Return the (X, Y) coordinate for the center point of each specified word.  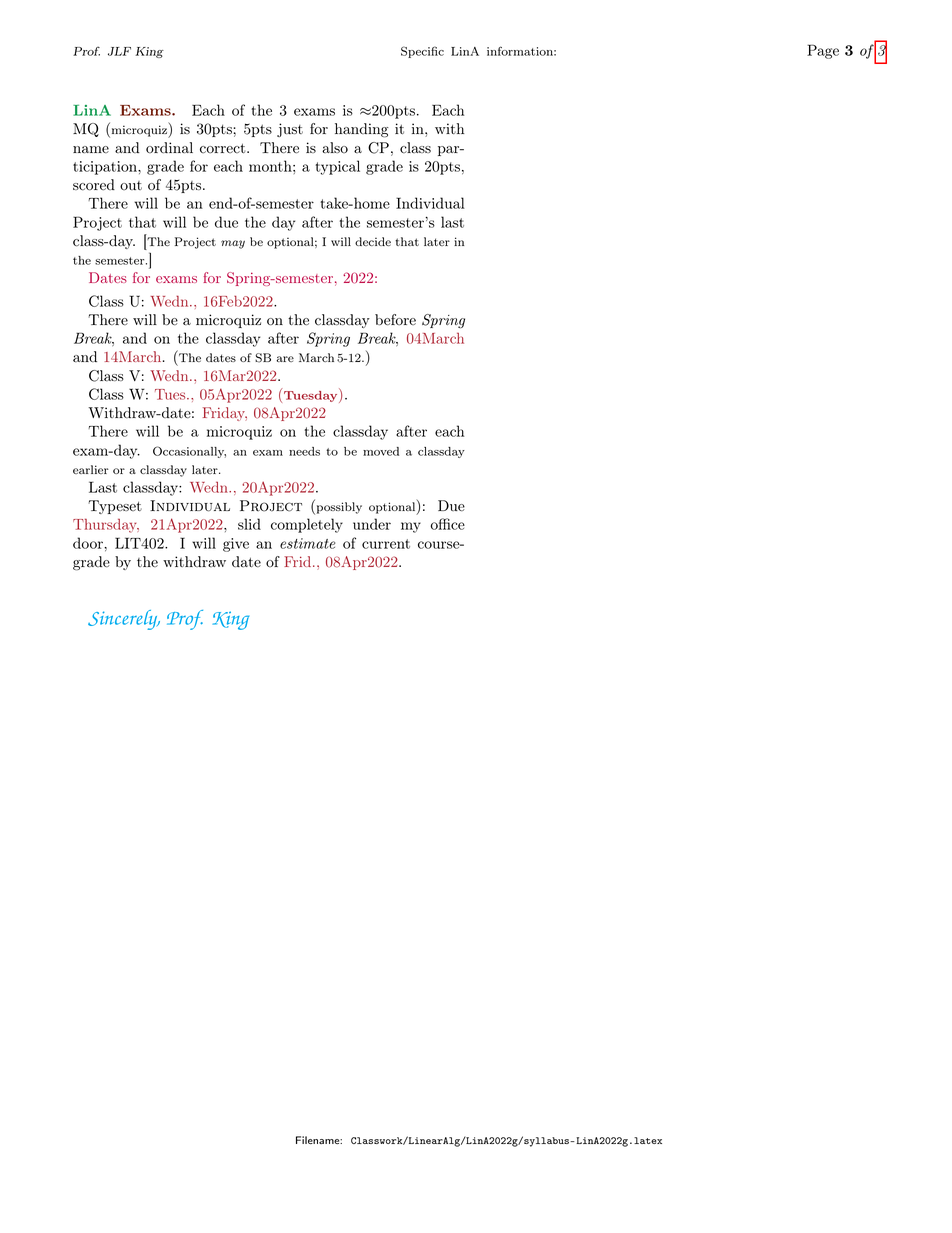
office (448, 524)
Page (823, 51)
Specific (422, 52)
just (290, 130)
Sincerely (124, 620)
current (386, 544)
